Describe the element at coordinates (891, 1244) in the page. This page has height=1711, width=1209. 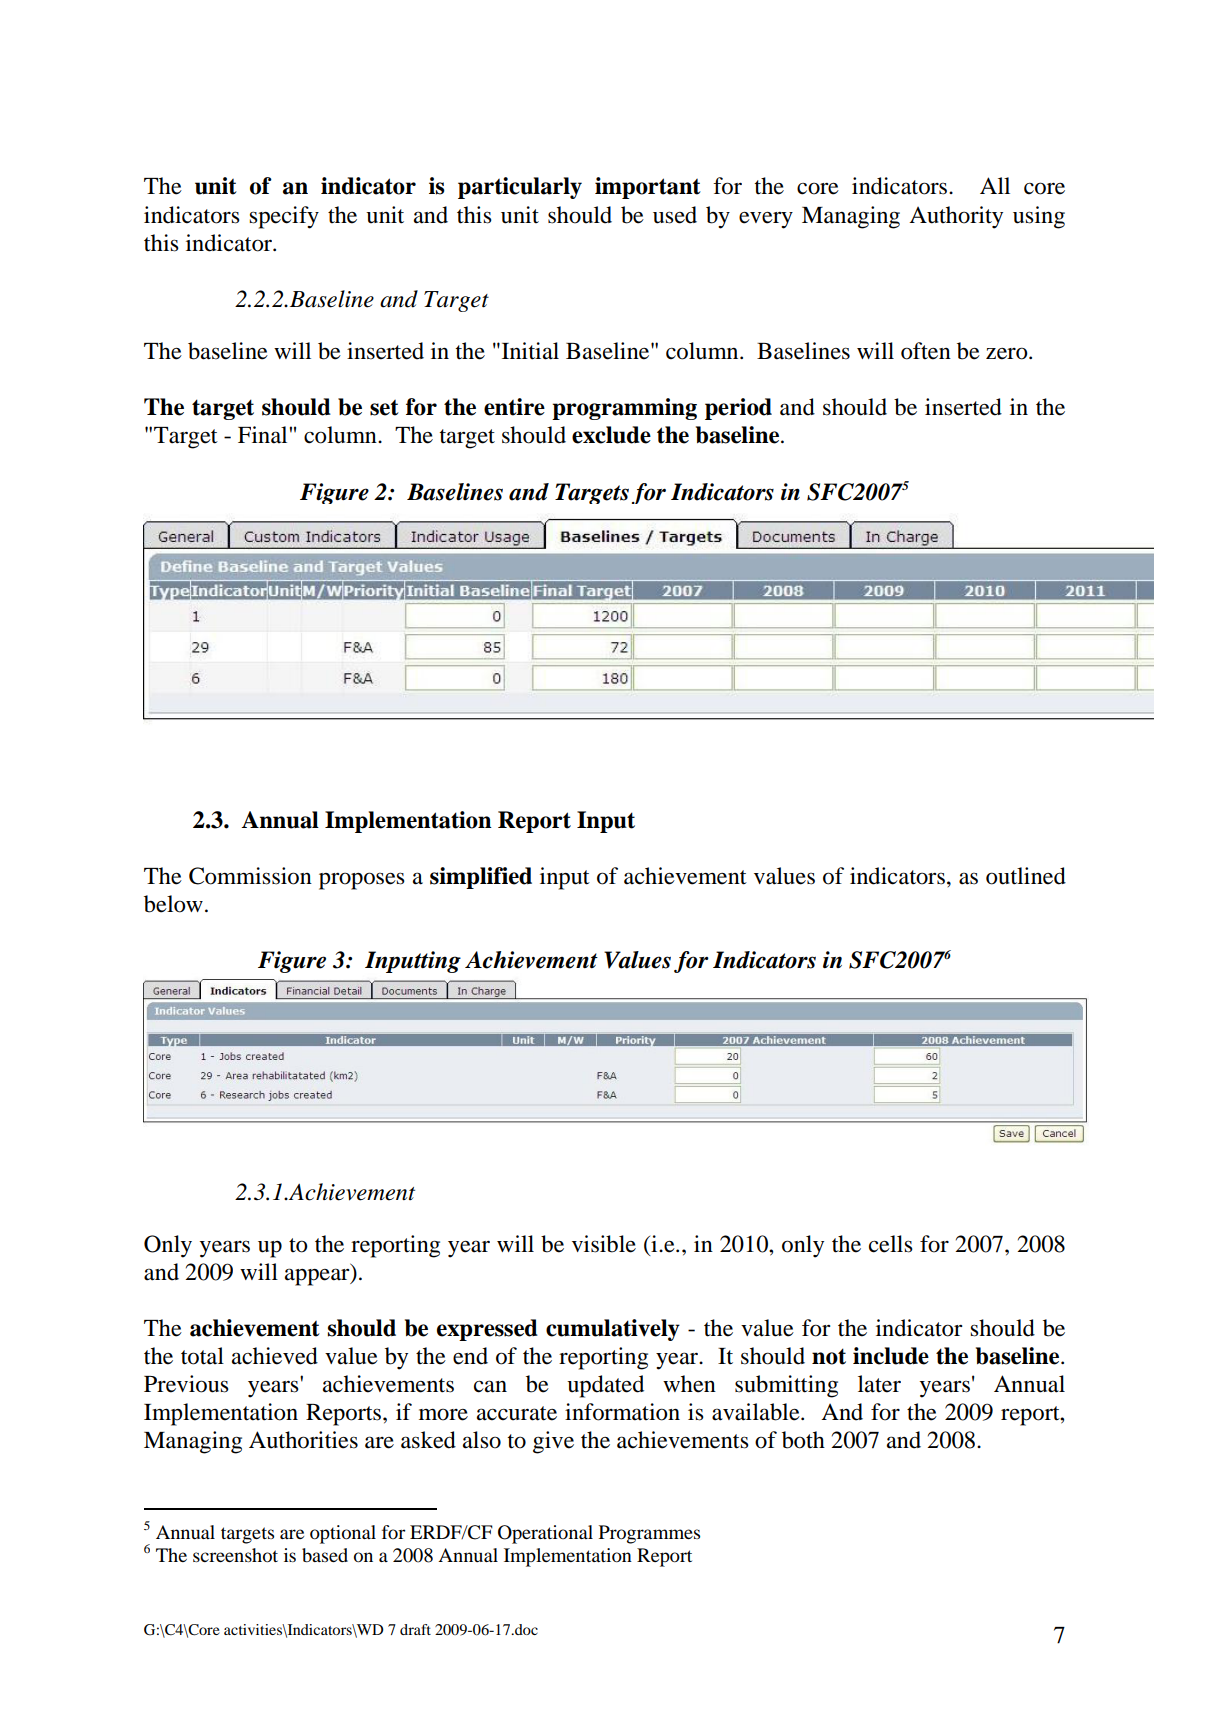
I see `cells` at that location.
